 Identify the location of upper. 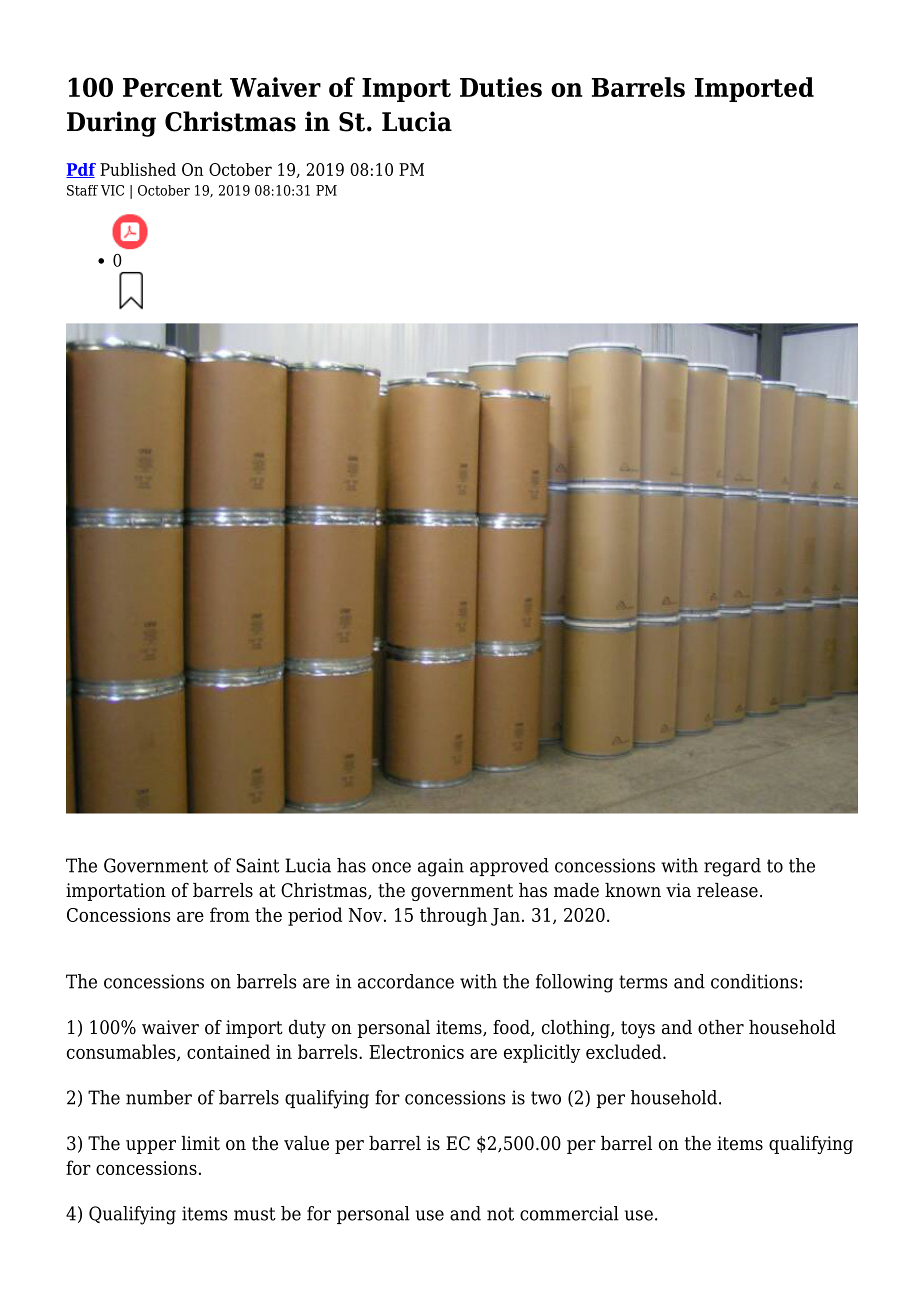
(151, 1147).
